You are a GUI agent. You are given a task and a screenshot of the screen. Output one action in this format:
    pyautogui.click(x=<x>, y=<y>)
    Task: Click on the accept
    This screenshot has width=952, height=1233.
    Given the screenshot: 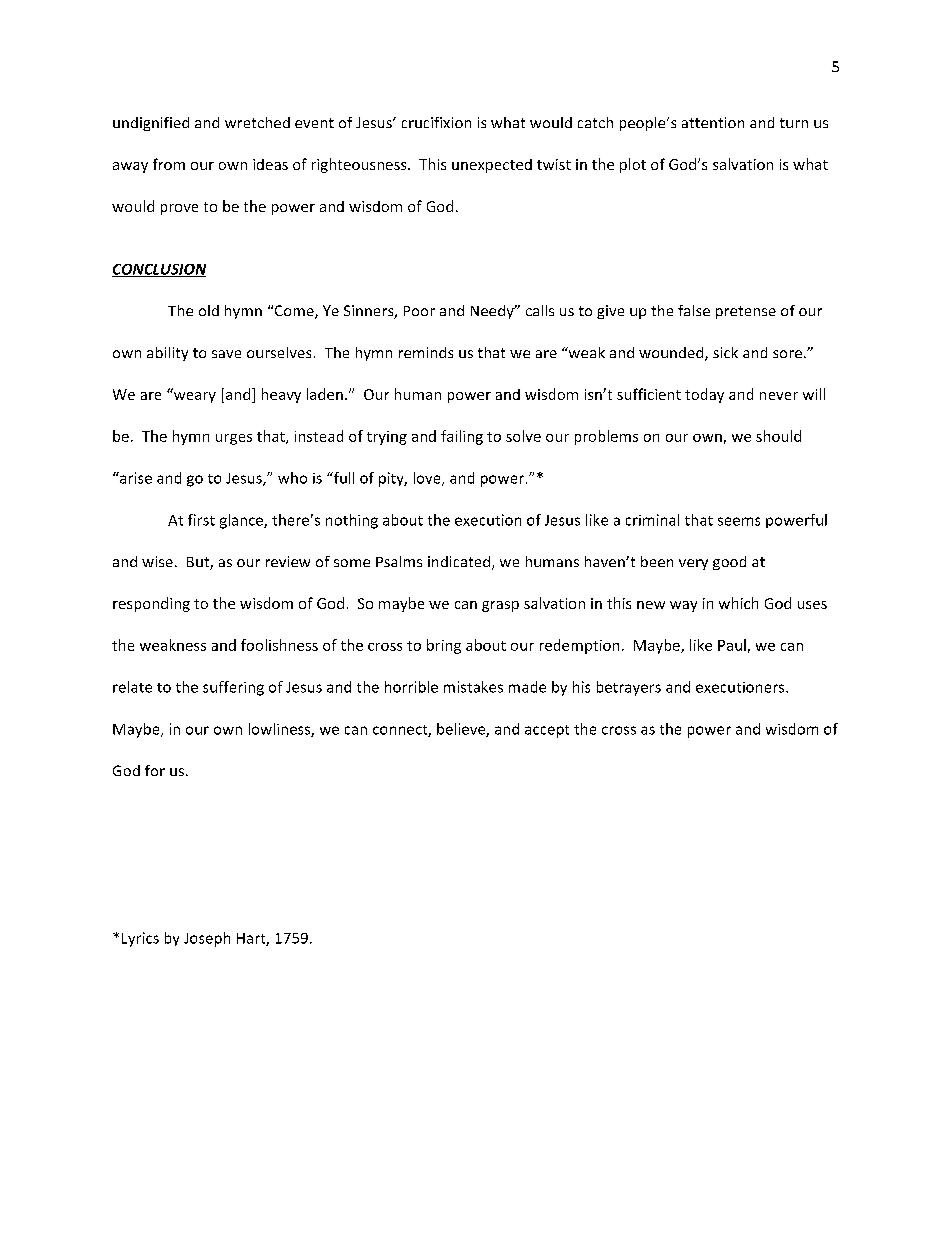 What is the action you would take?
    pyautogui.click(x=547, y=731)
